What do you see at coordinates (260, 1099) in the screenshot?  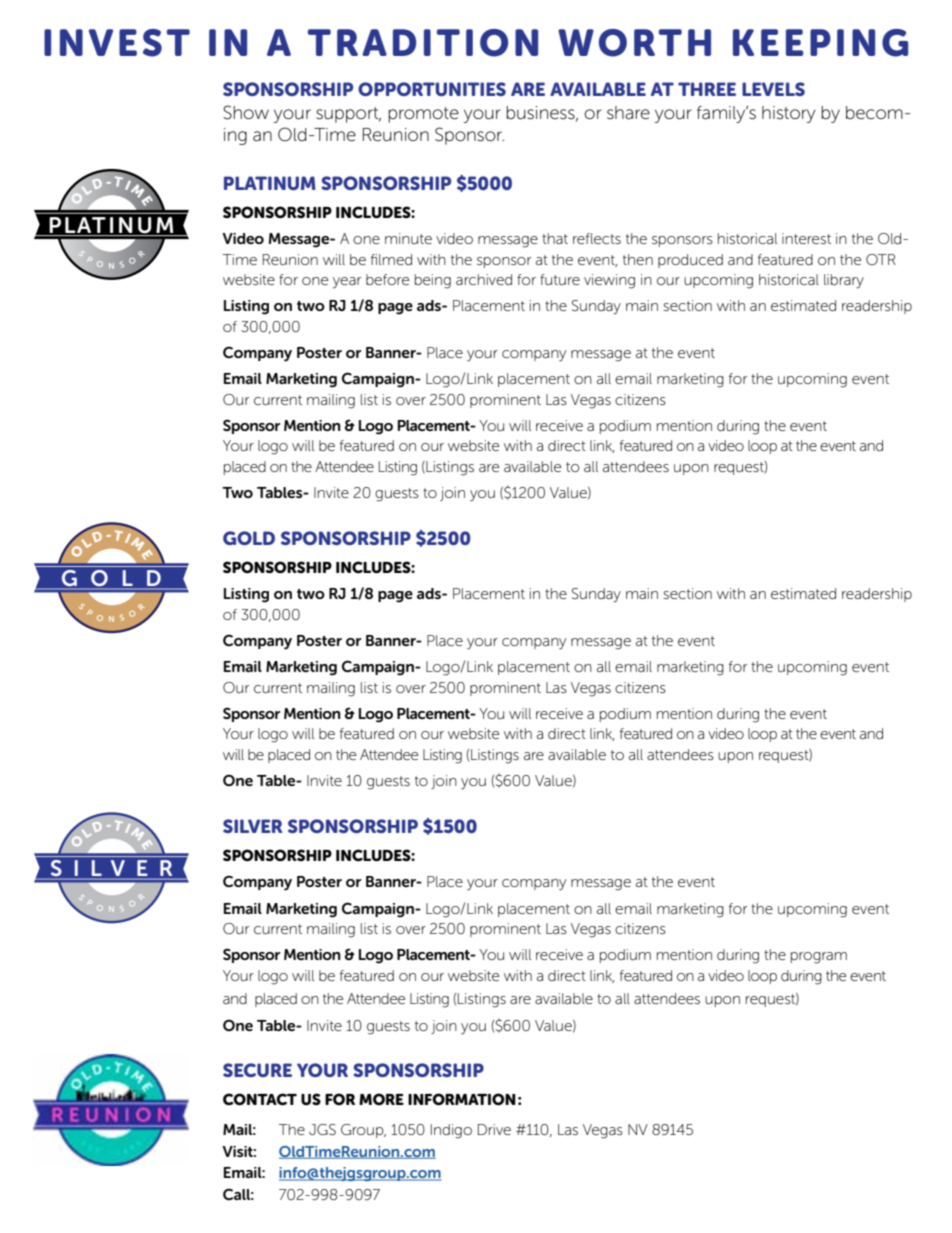 I see `CONTACT` at bounding box center [260, 1099].
